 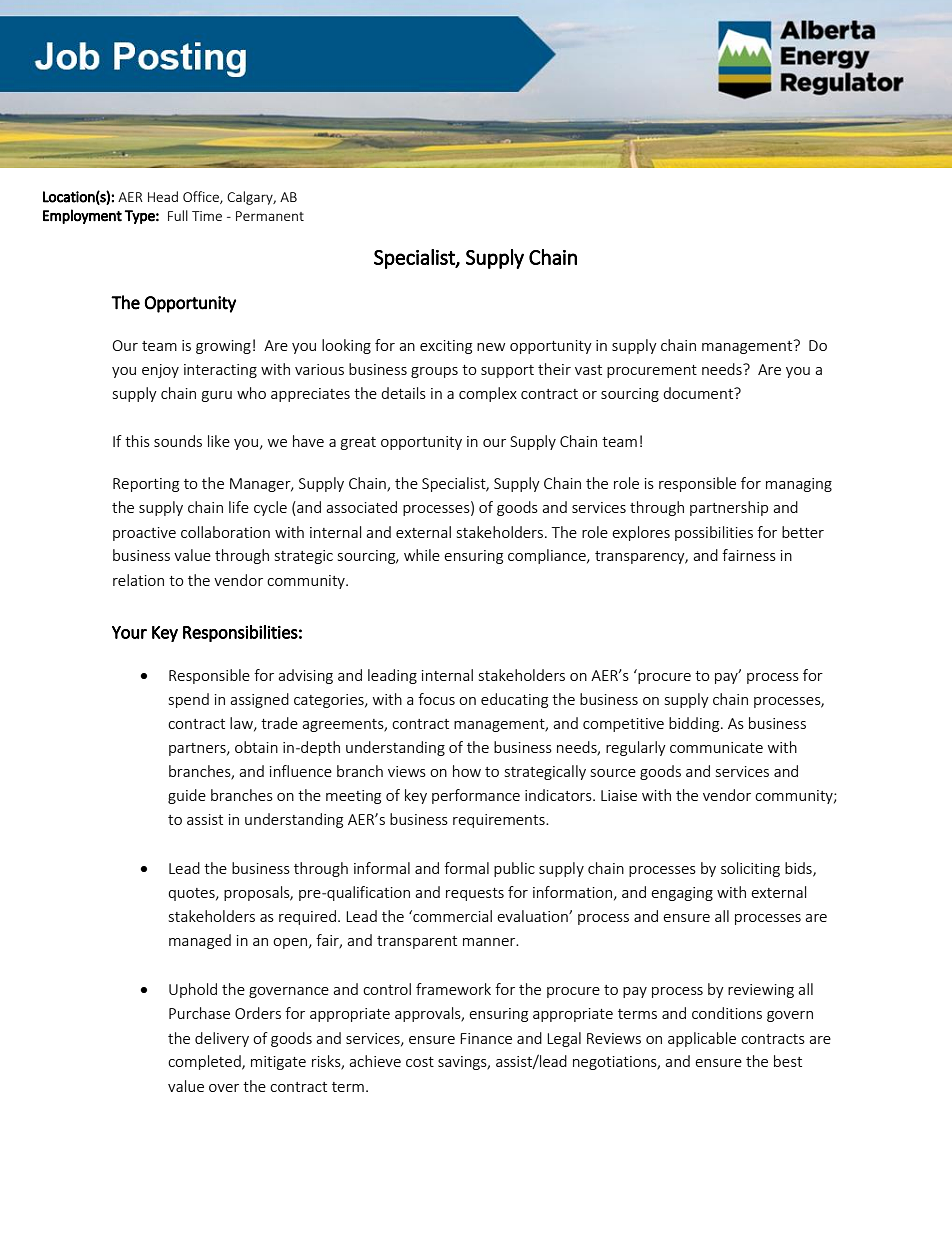 What do you see at coordinates (200, 941) in the document?
I see `managed` at bounding box center [200, 941].
